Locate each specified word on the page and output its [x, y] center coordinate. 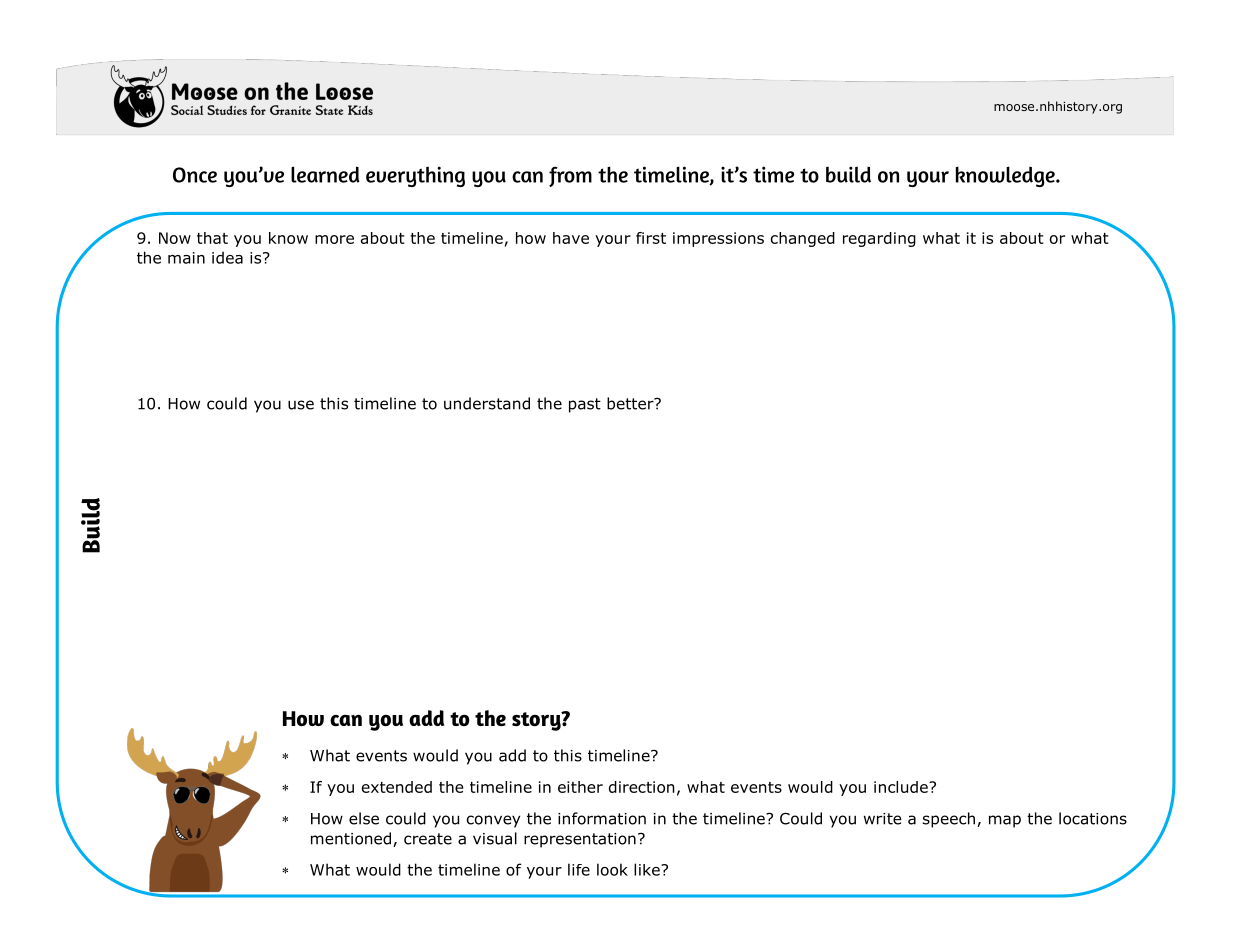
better [631, 403]
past [585, 405]
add [512, 755]
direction [642, 787]
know [288, 238]
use [301, 405]
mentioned [351, 838]
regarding [879, 239]
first [651, 238]
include [902, 787]
